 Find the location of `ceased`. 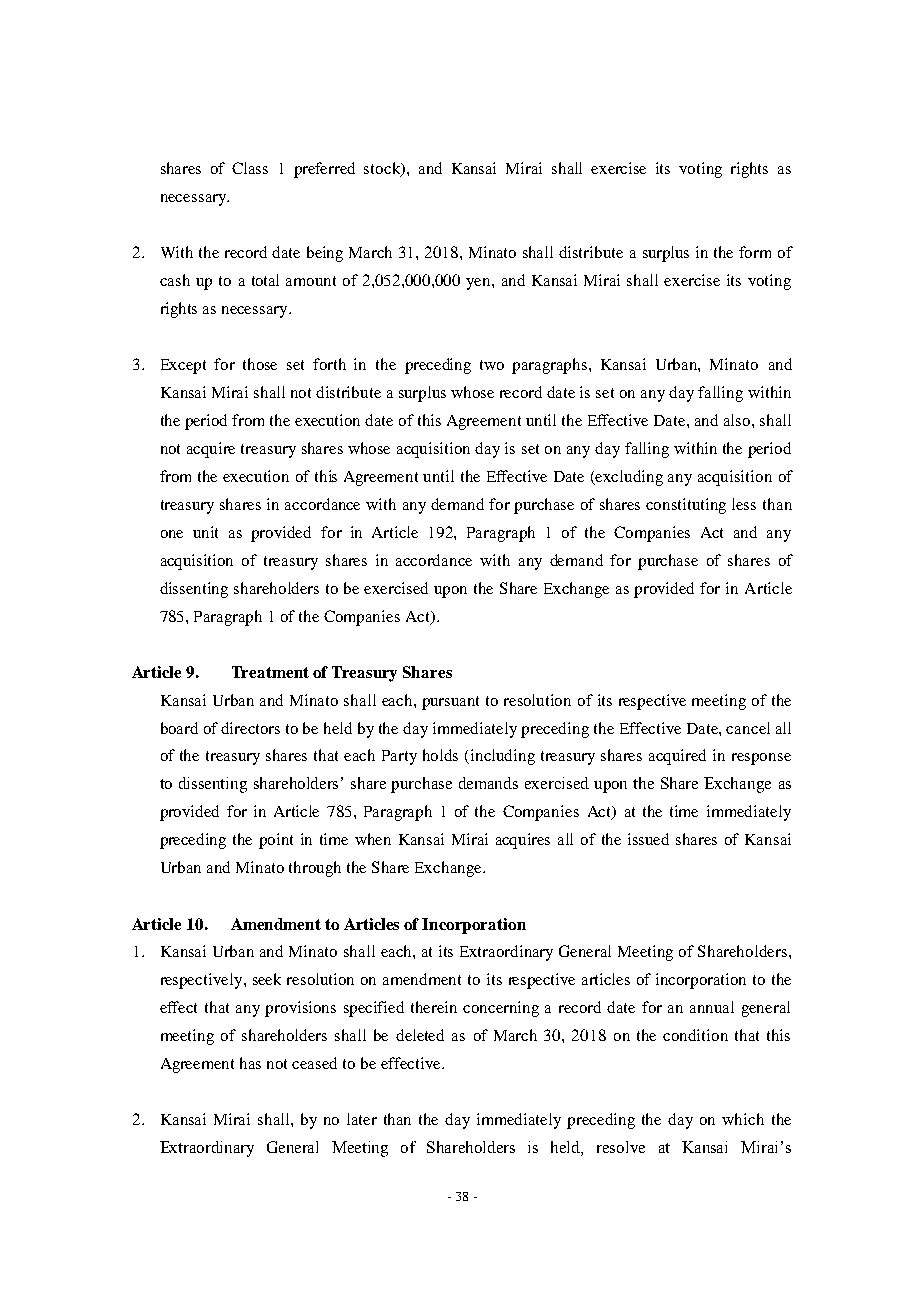

ceased is located at coordinates (314, 1063).
